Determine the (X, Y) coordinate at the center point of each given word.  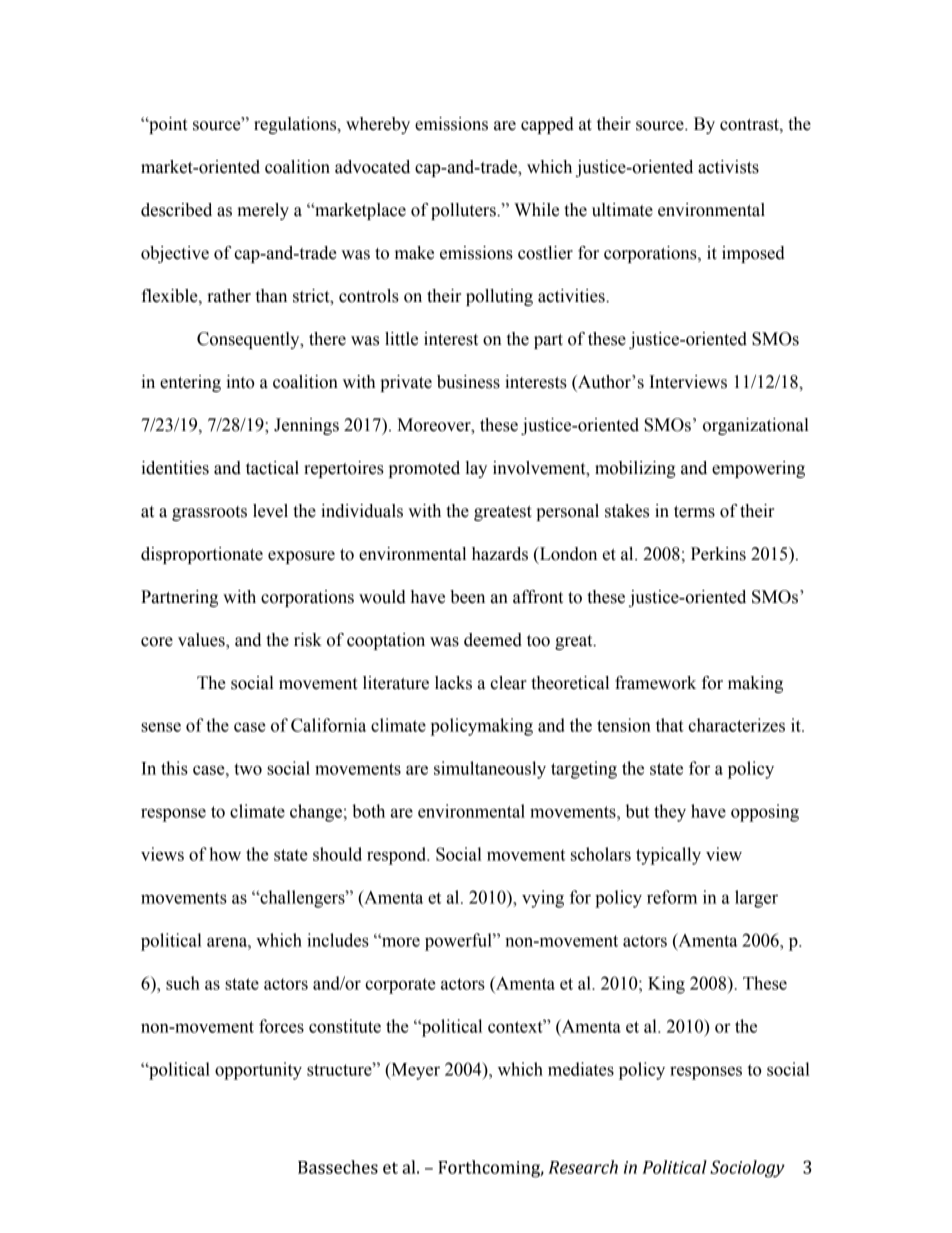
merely (263, 211)
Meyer (414, 1071)
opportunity (258, 1071)
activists (728, 167)
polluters (464, 211)
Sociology (747, 1169)
